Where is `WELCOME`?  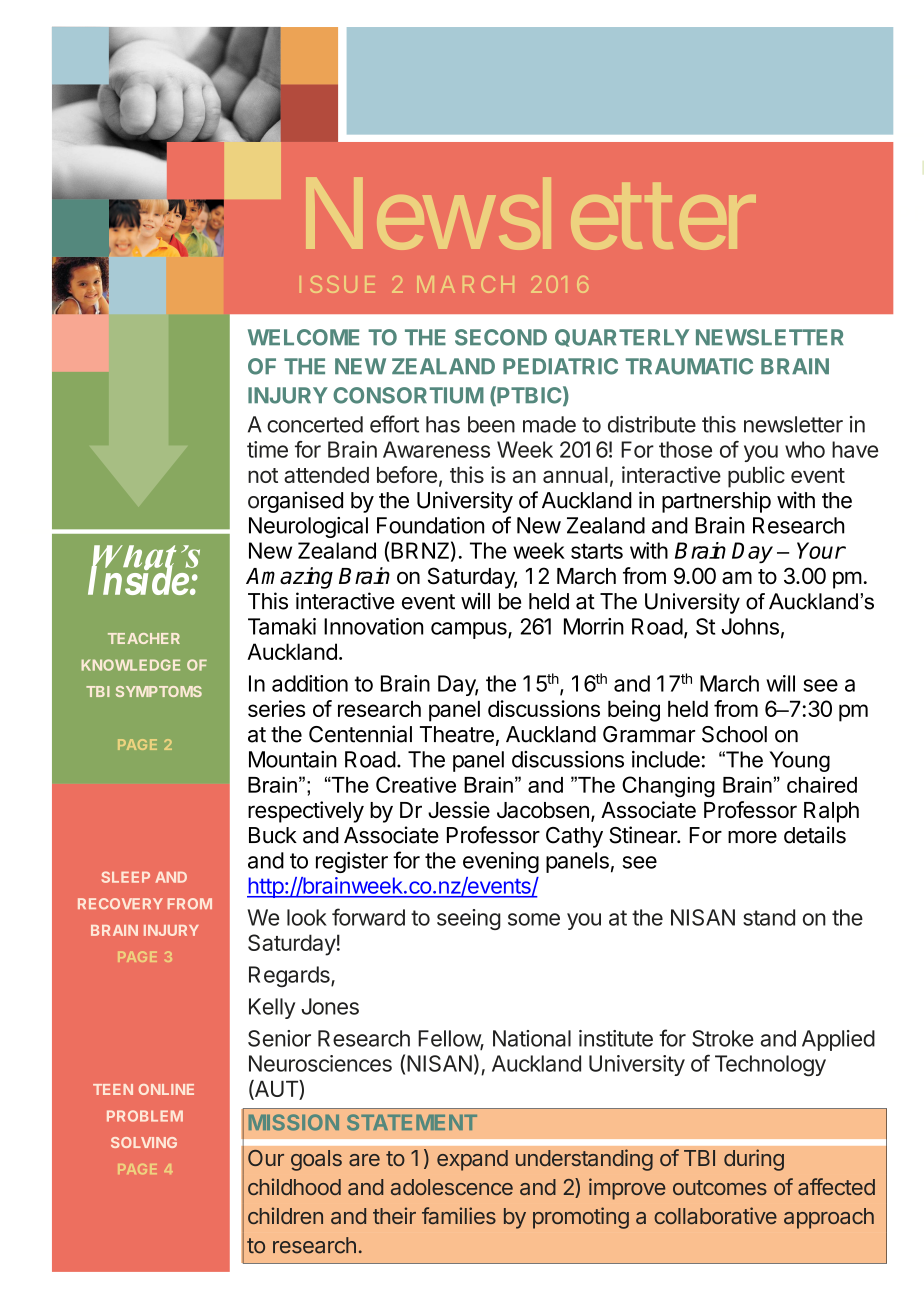 WELCOME is located at coordinates (303, 337).
